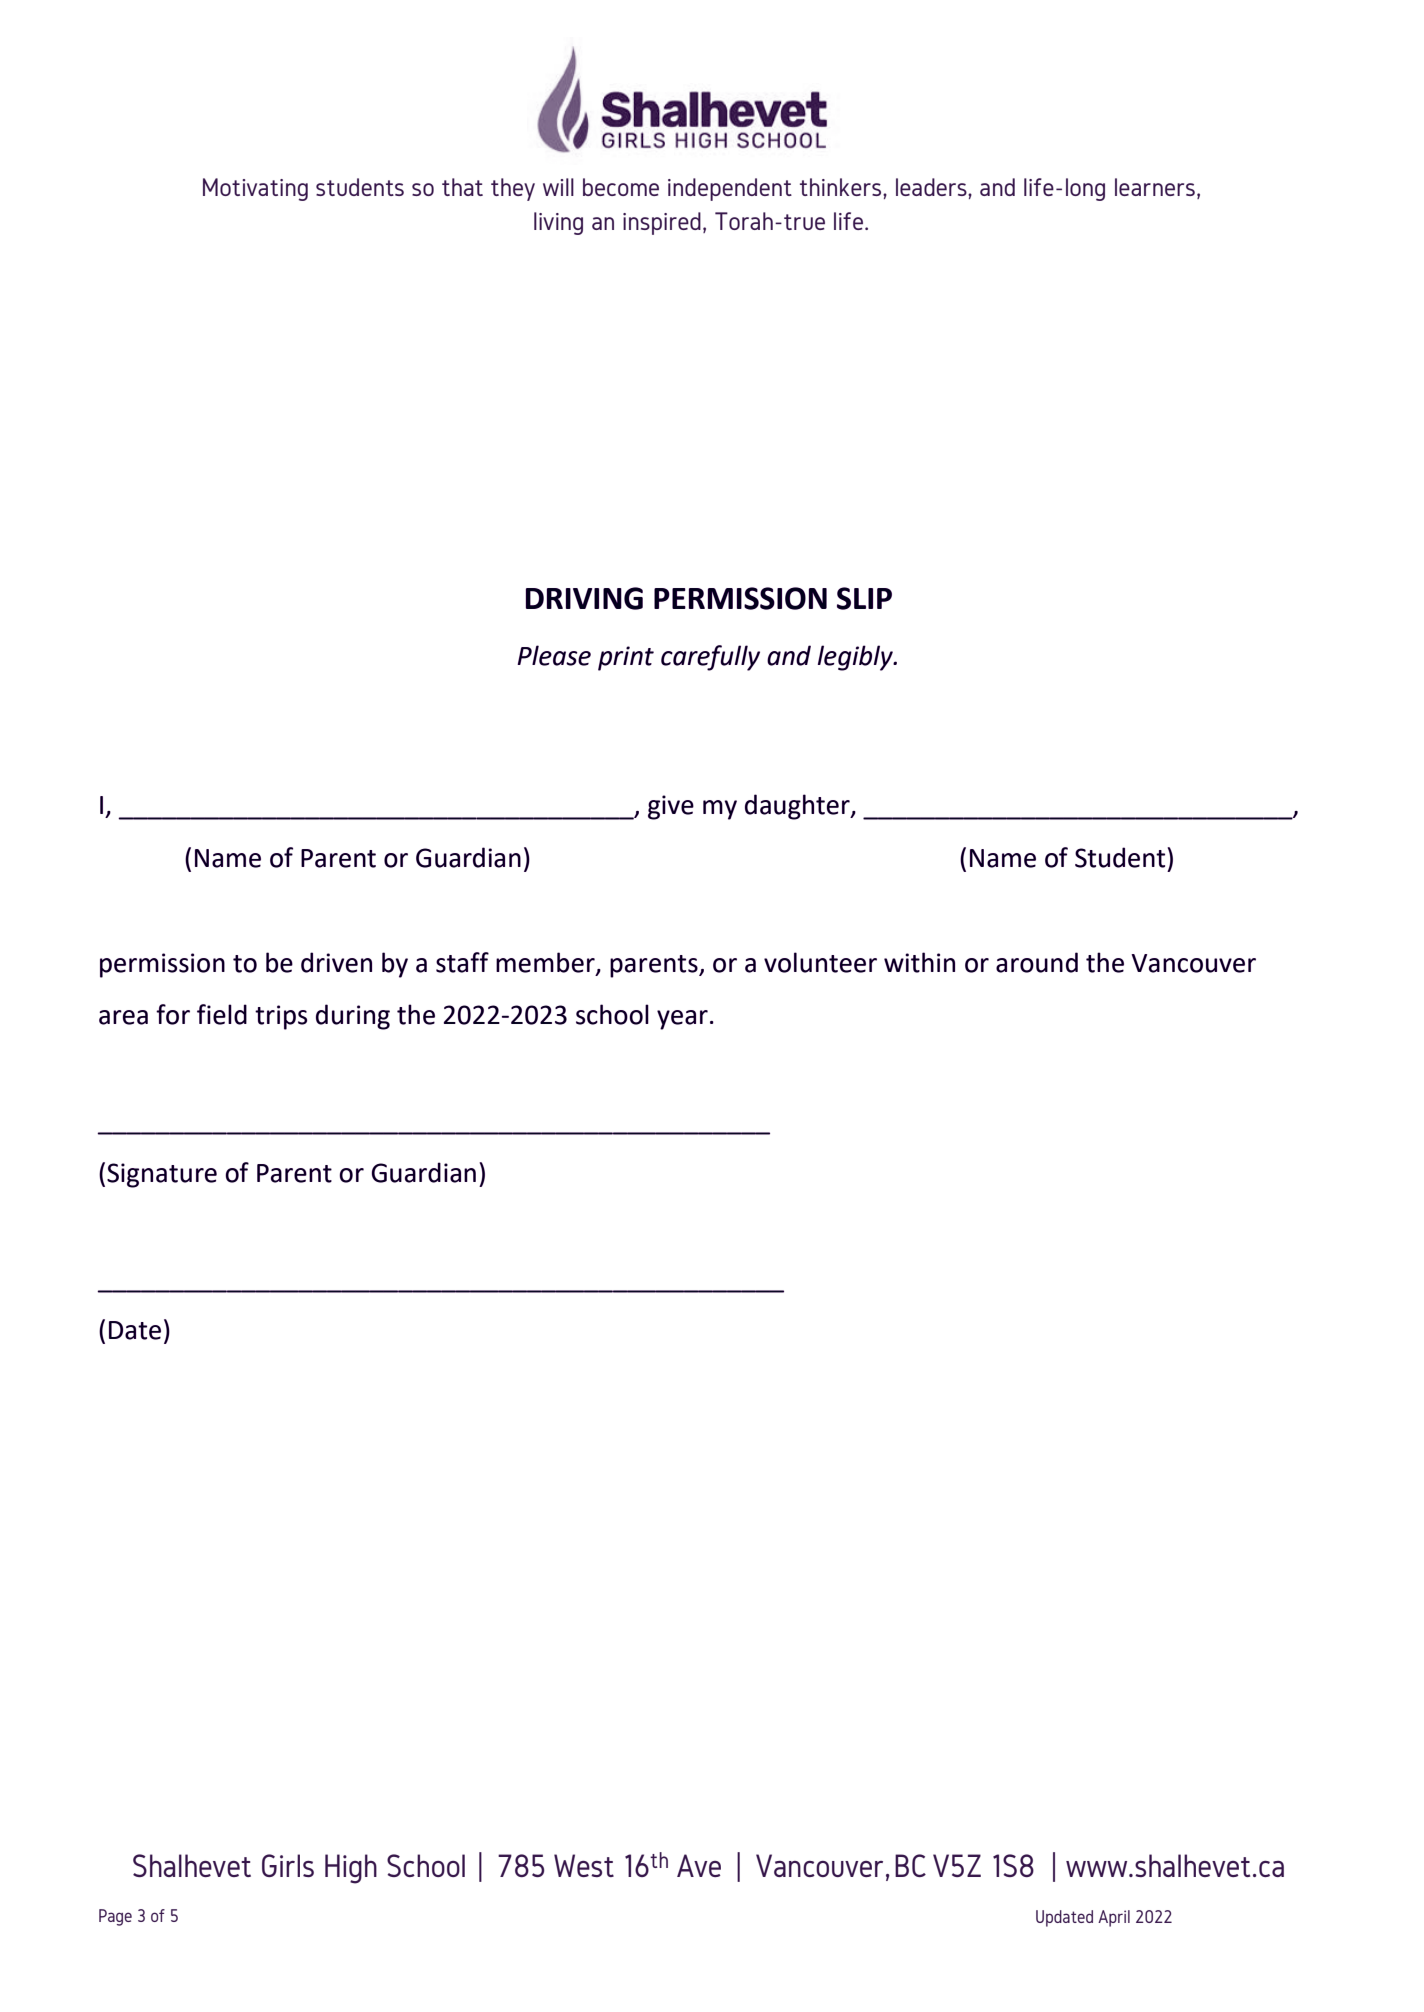 This image has height=2012, width=1424. Describe the element at coordinates (662, 223) in the image. I see `inspired` at that location.
